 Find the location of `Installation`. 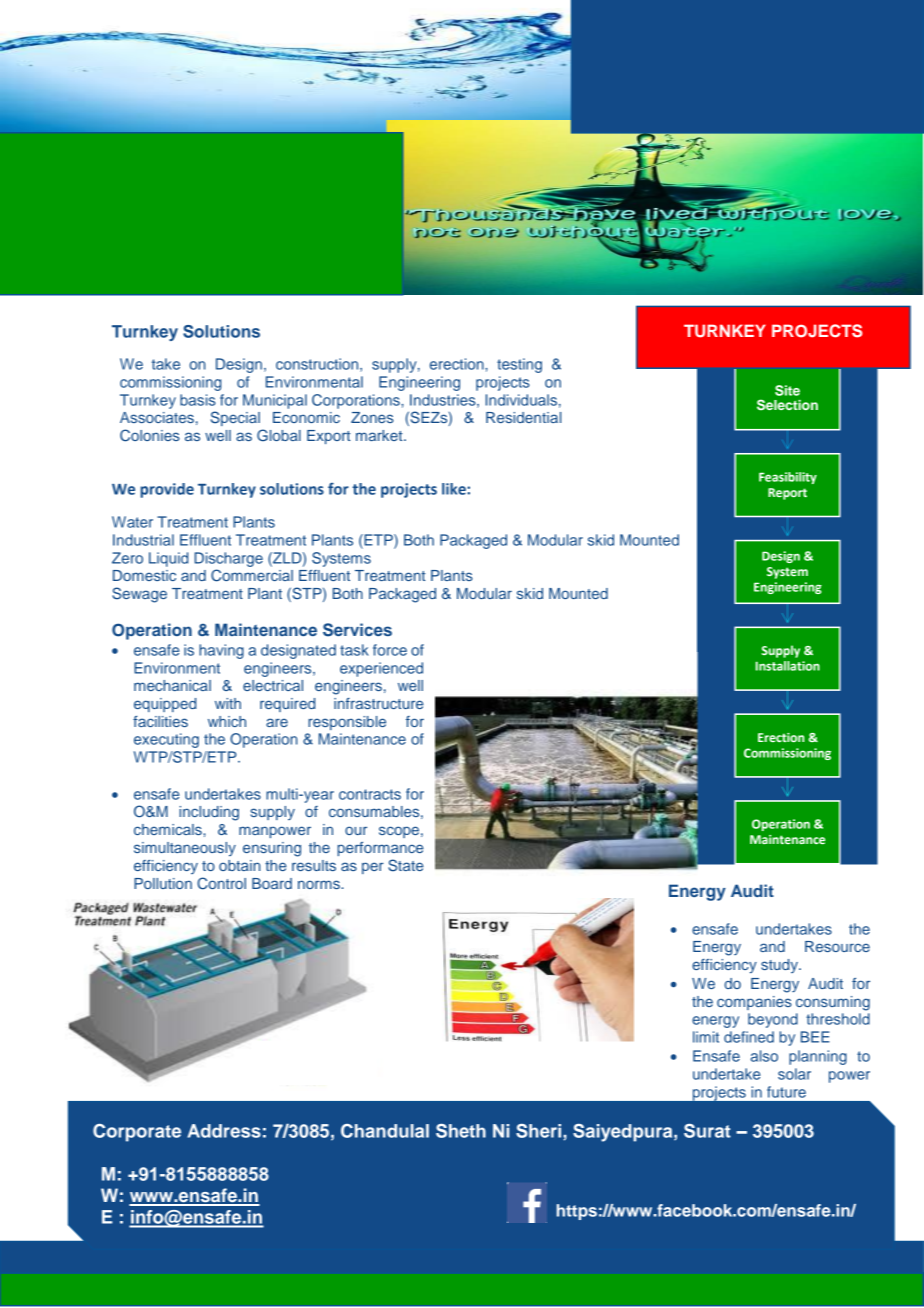

Installation is located at coordinates (788, 666).
